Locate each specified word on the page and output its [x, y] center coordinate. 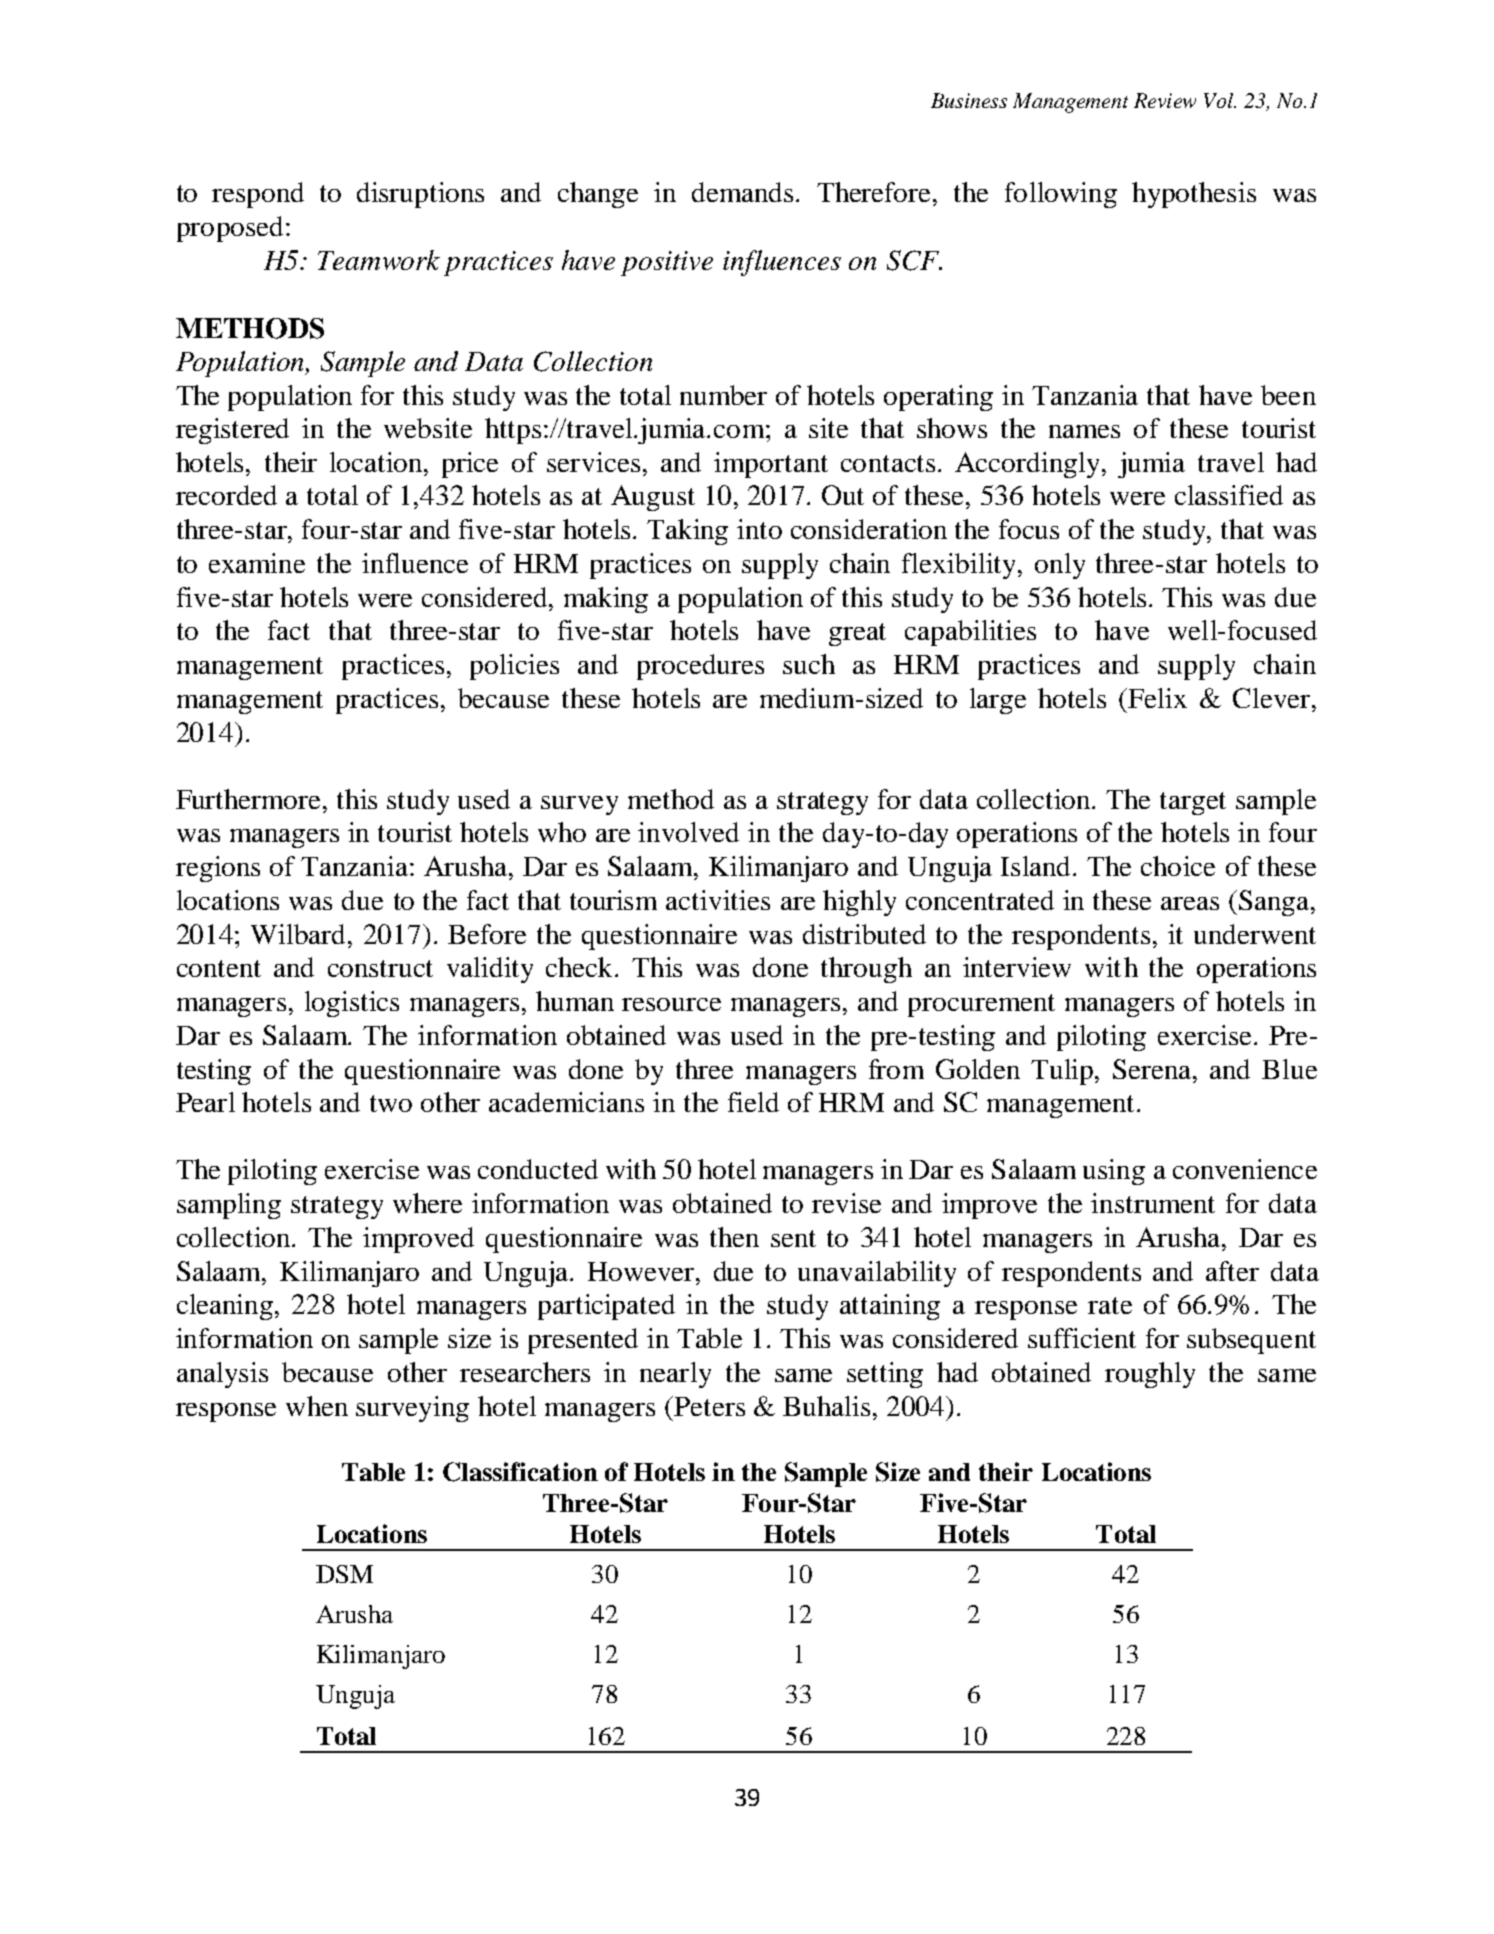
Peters [708, 1406]
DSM [344, 1574]
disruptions [420, 195]
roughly [1150, 1375]
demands [744, 192]
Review [1165, 100]
